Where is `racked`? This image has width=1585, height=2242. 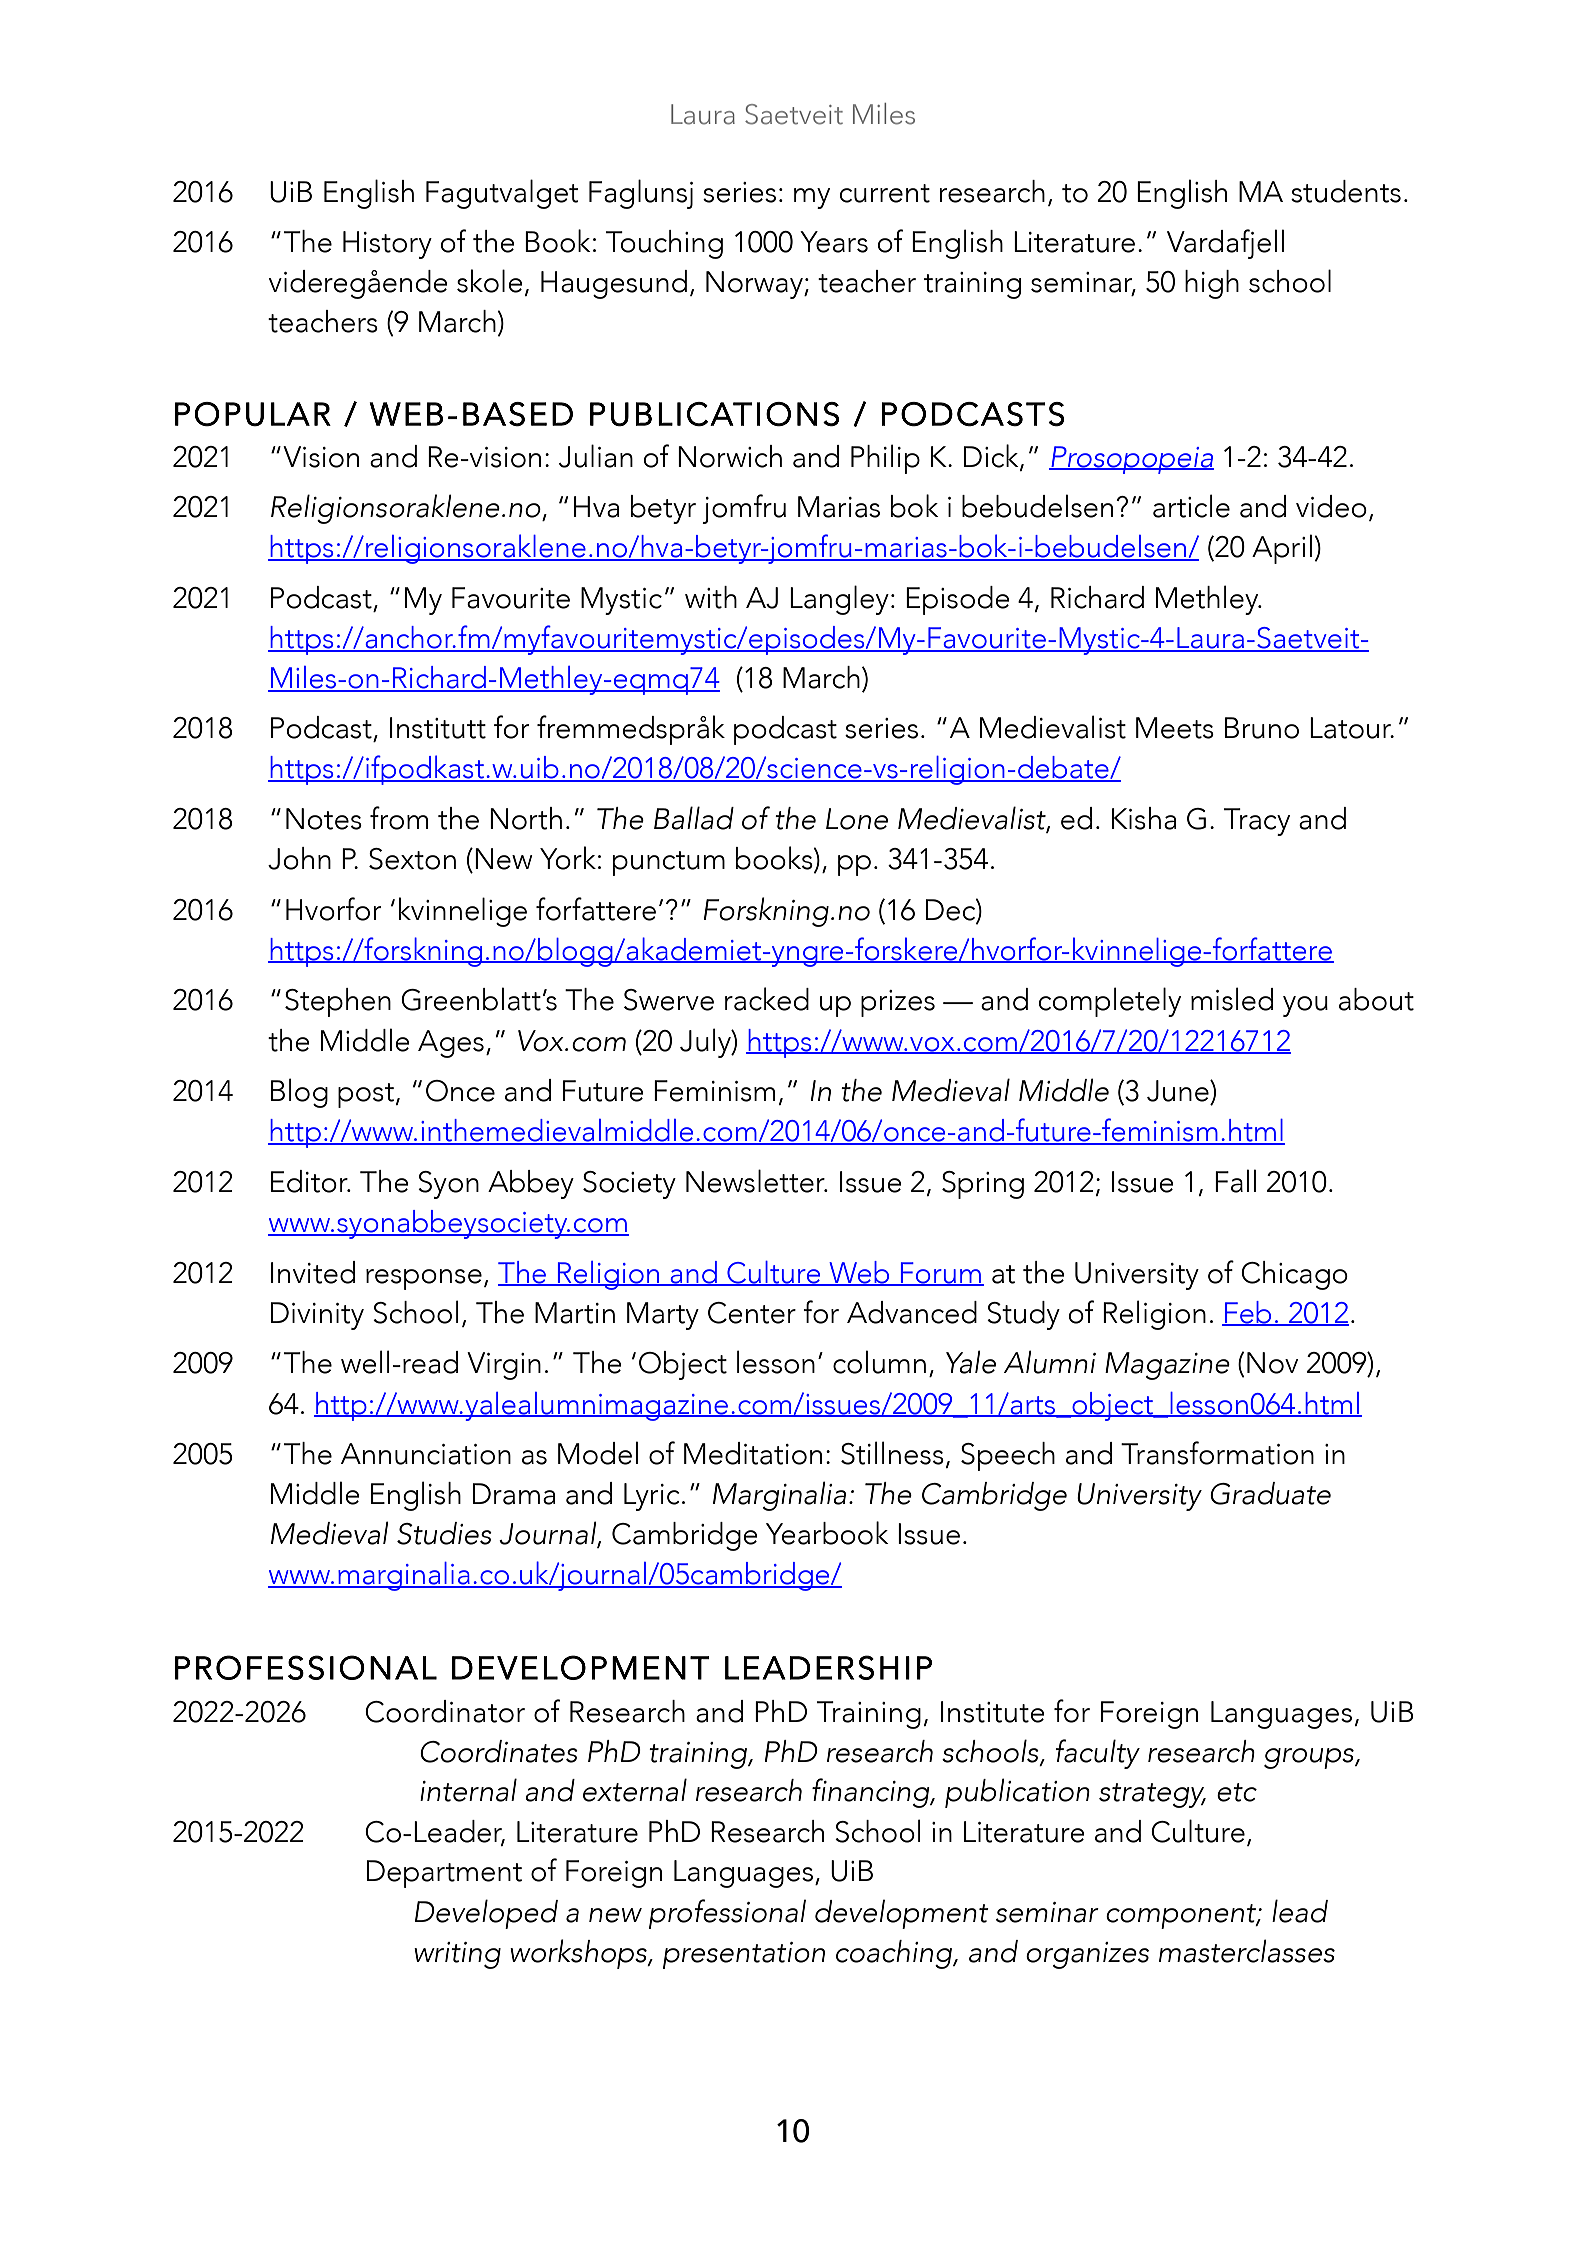 racked is located at coordinates (767, 999).
